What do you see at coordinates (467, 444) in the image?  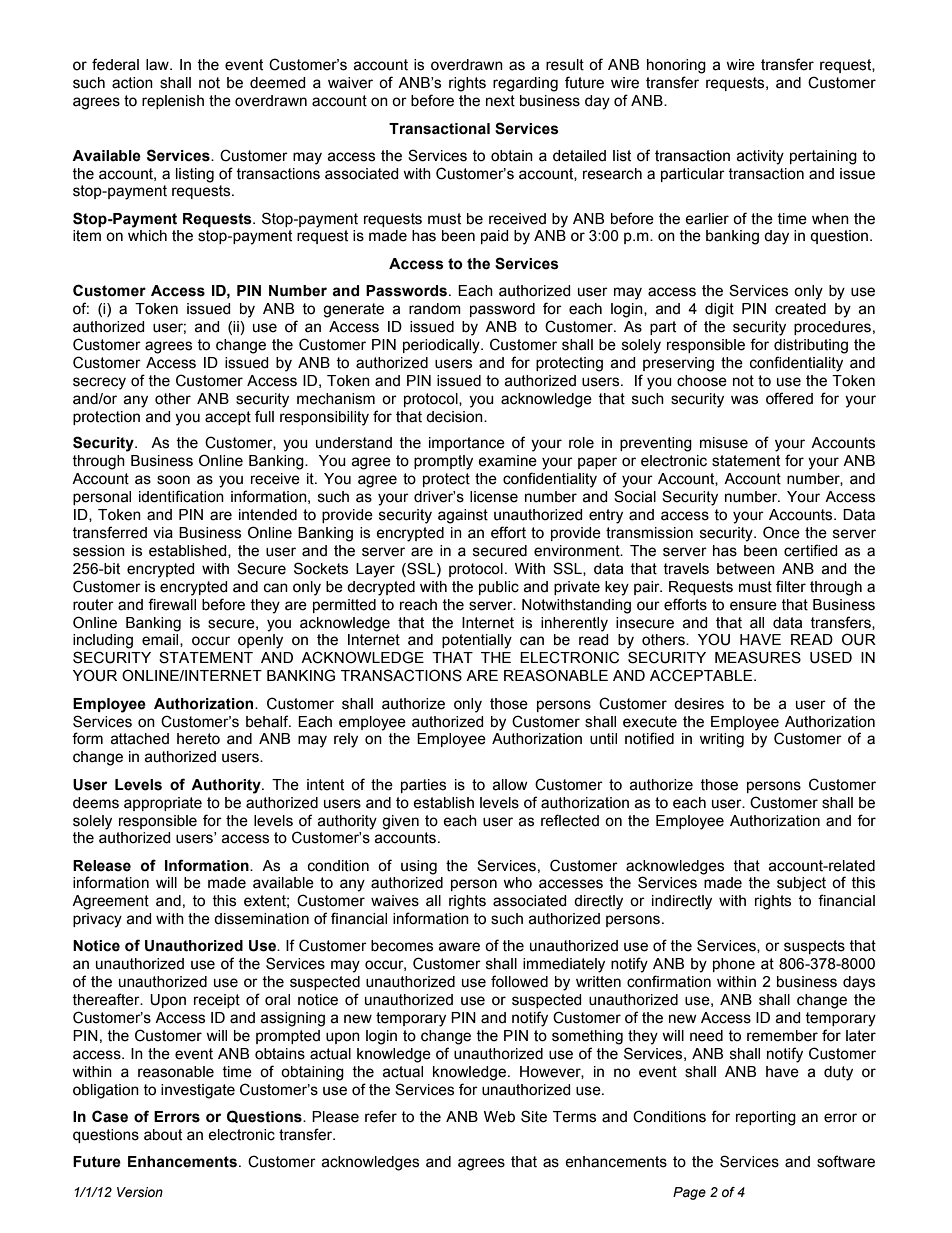 I see `importance` at bounding box center [467, 444].
